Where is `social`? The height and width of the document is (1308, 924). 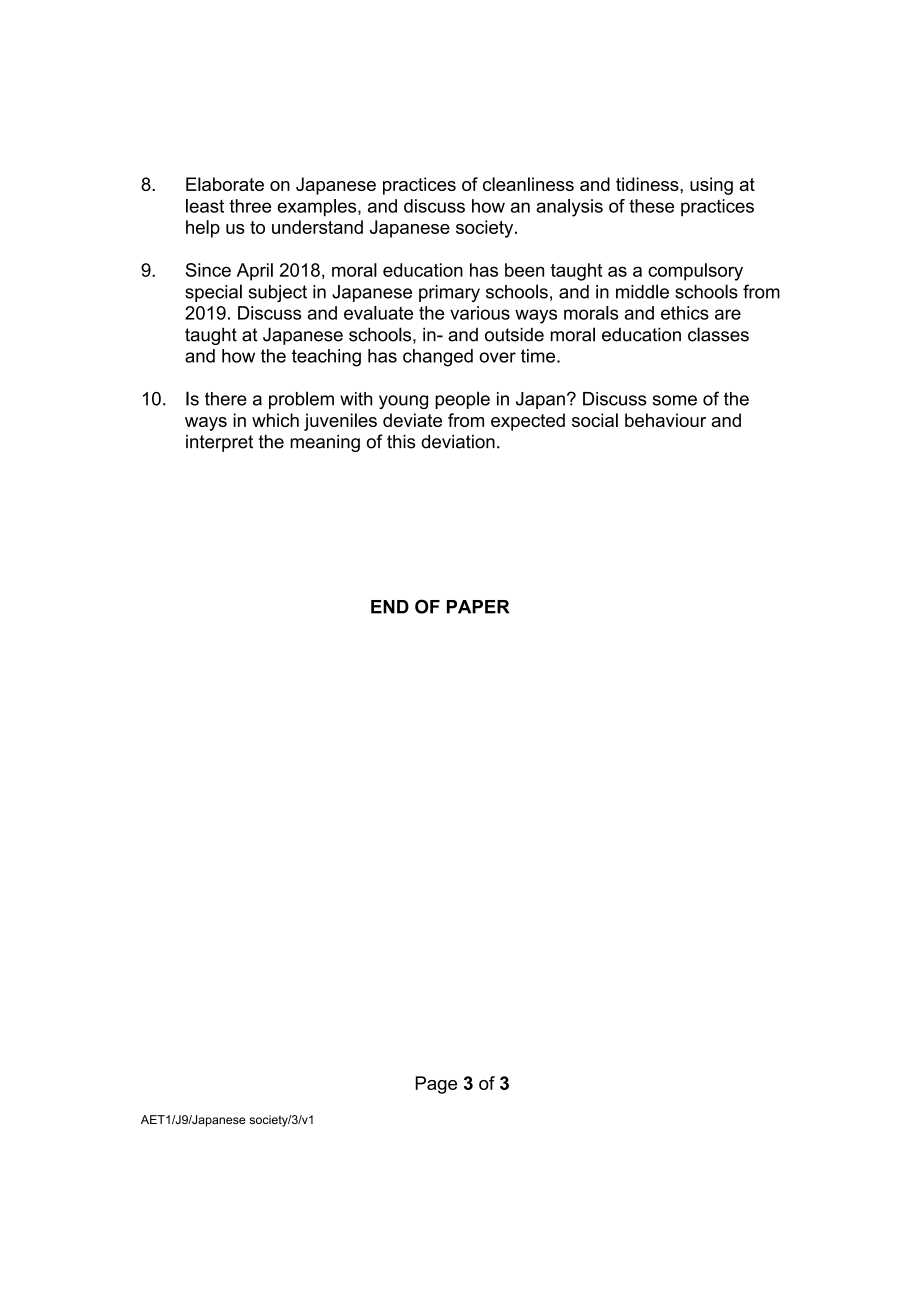
social is located at coordinates (595, 420).
